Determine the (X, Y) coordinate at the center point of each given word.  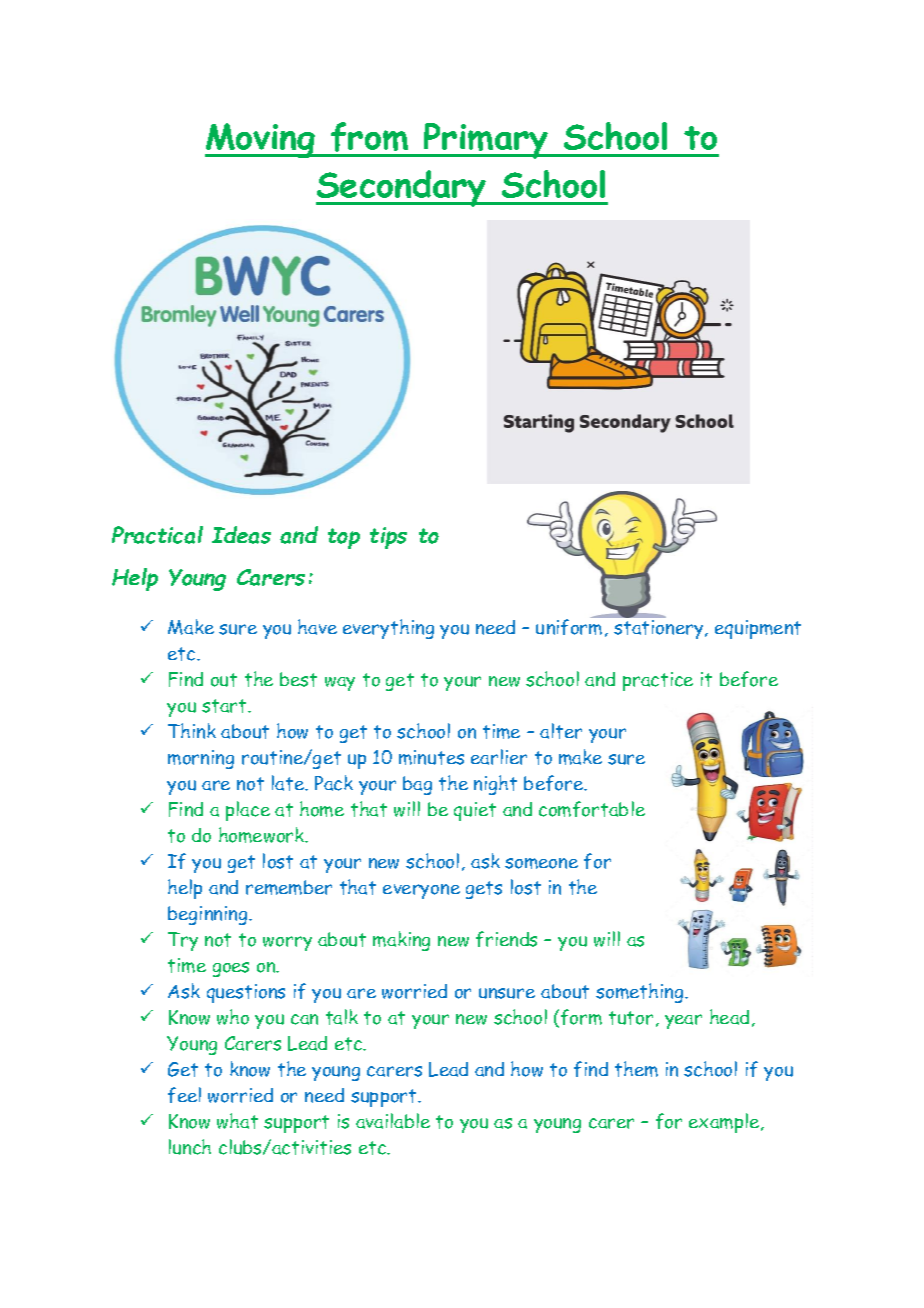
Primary (486, 141)
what (237, 1121)
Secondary (402, 188)
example (725, 1123)
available (393, 1121)
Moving (261, 140)
